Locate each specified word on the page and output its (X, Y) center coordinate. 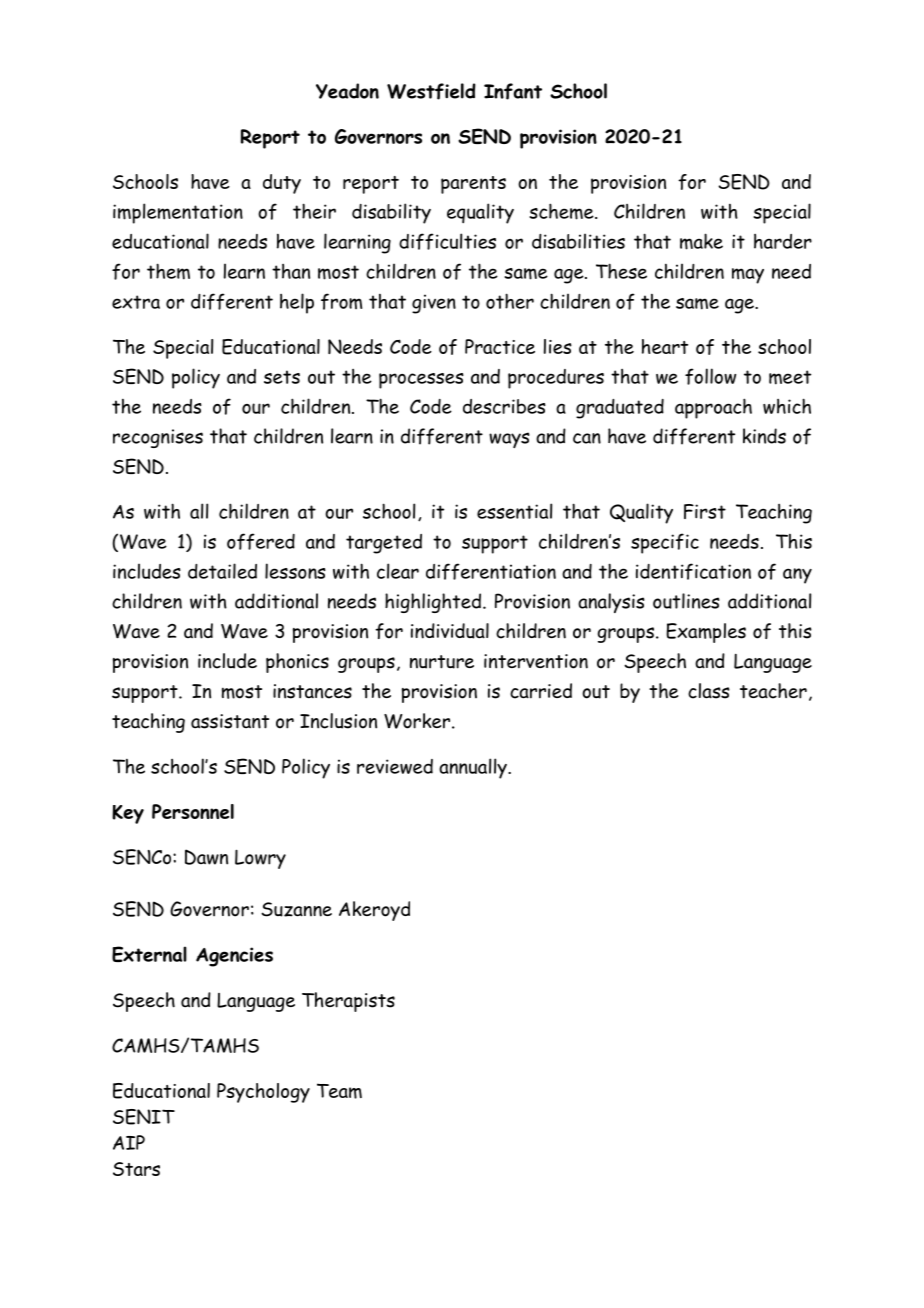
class (709, 691)
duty (282, 184)
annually (474, 768)
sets (282, 377)
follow (710, 376)
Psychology (263, 1093)
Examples (706, 633)
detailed (222, 571)
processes (421, 381)
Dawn (206, 857)
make (701, 241)
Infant (513, 91)
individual (450, 631)
